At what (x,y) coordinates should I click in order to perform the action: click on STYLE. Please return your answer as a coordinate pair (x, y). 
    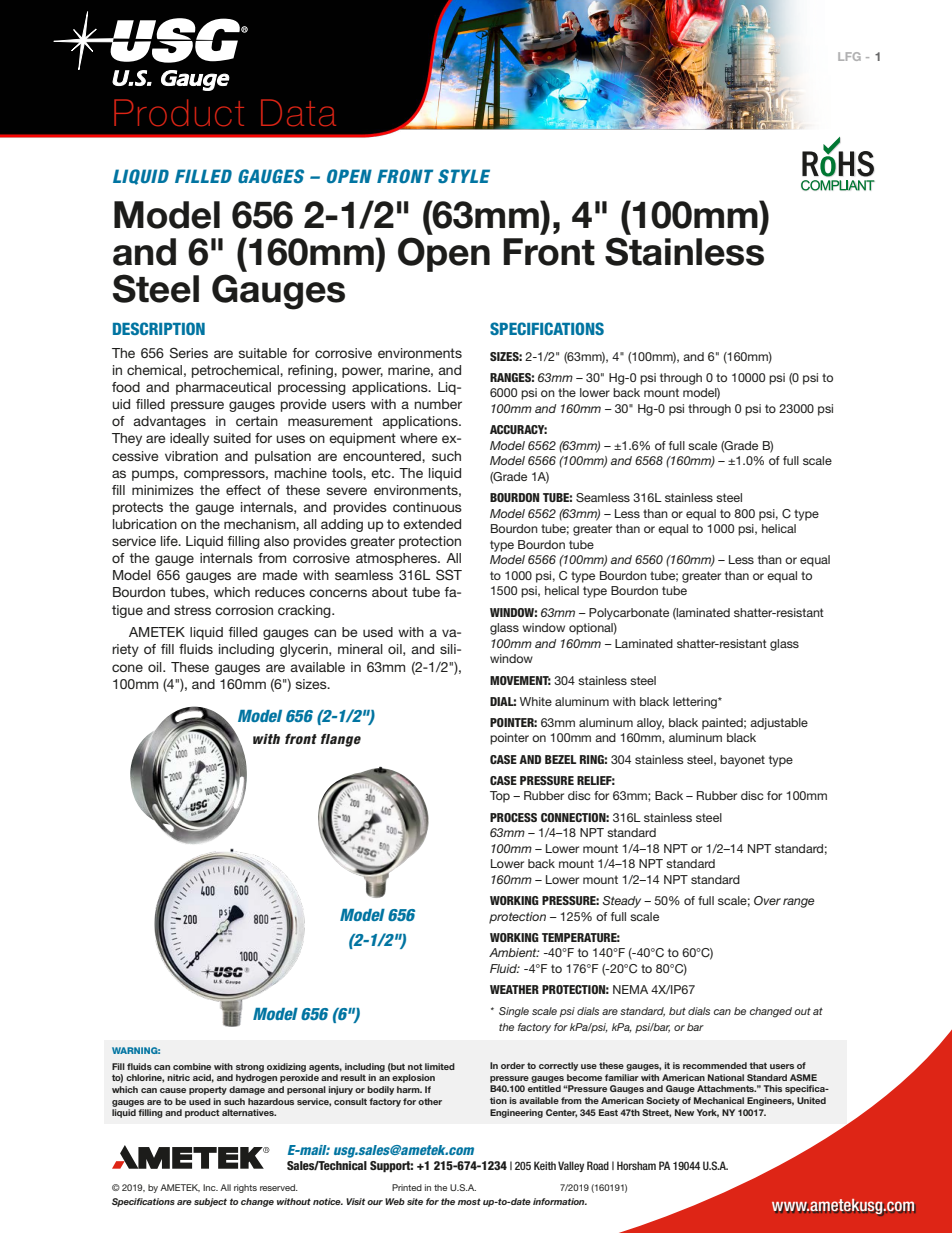
    Looking at the image, I should click on (464, 176).
